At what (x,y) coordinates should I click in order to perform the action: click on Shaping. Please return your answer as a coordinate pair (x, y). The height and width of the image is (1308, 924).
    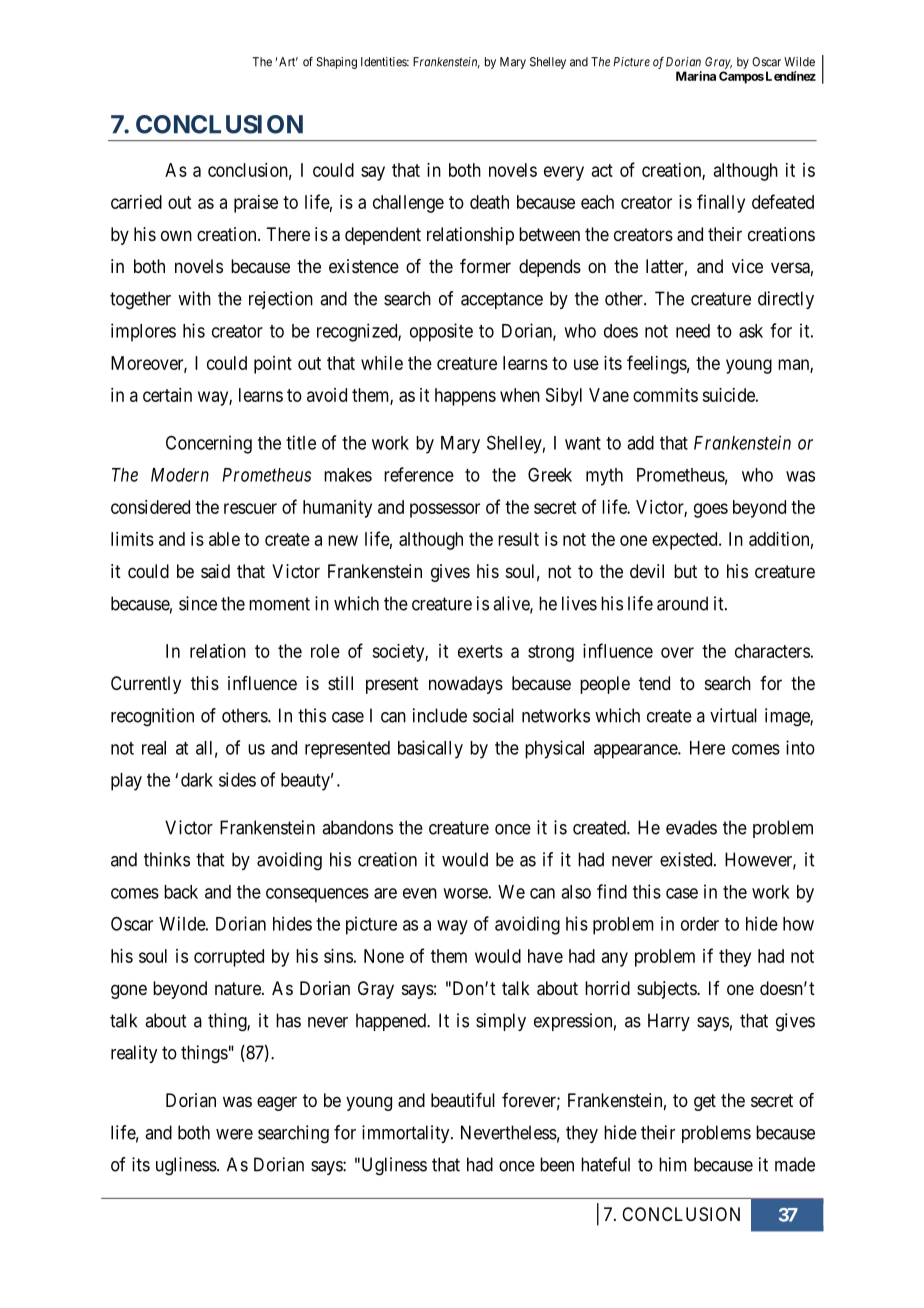
    Looking at the image, I should click on (336, 63).
